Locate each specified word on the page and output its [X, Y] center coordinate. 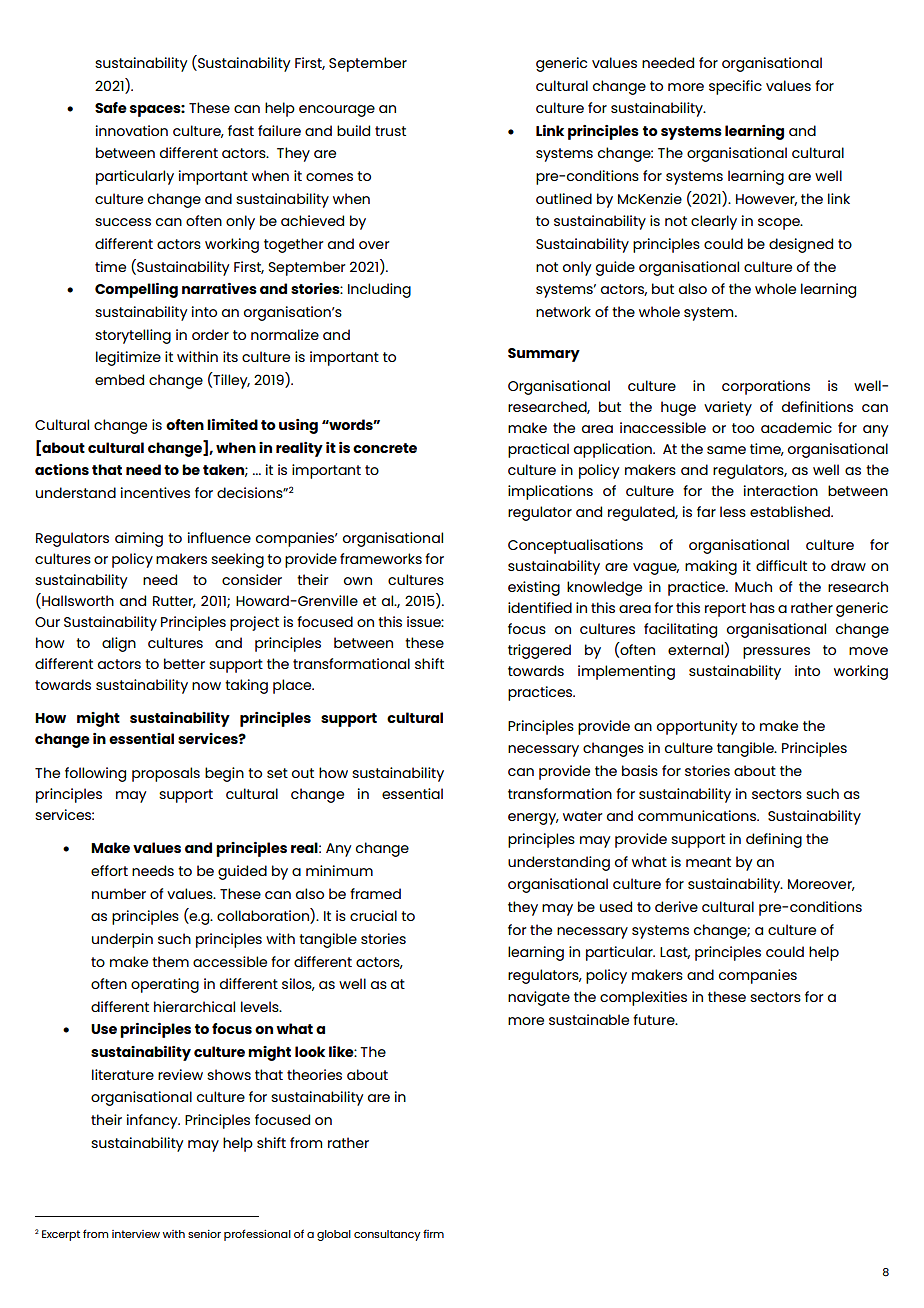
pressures [776, 653]
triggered [539, 651]
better [184, 663]
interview [136, 1234]
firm [433, 1234]
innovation [132, 130]
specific [735, 87]
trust [390, 131]
